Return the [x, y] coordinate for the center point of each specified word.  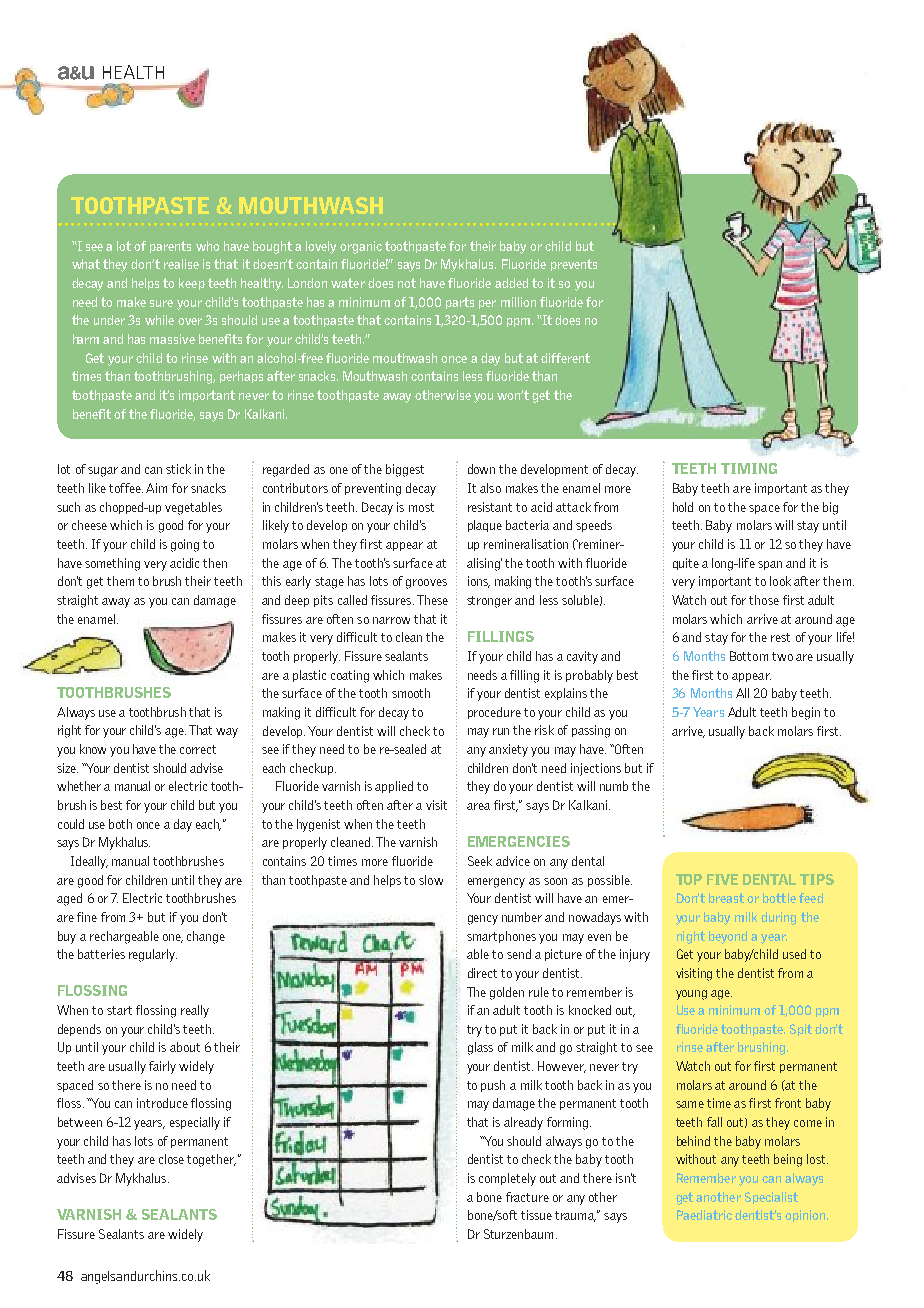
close [171, 1159]
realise [181, 264]
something [112, 564]
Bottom [749, 656]
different [565, 358]
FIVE [722, 879]
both [120, 824]
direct [482, 973]
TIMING [749, 468]
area [478, 806]
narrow [391, 620]
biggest [405, 470]
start [119, 1010]
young [691, 995]
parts [460, 303]
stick [178, 469]
